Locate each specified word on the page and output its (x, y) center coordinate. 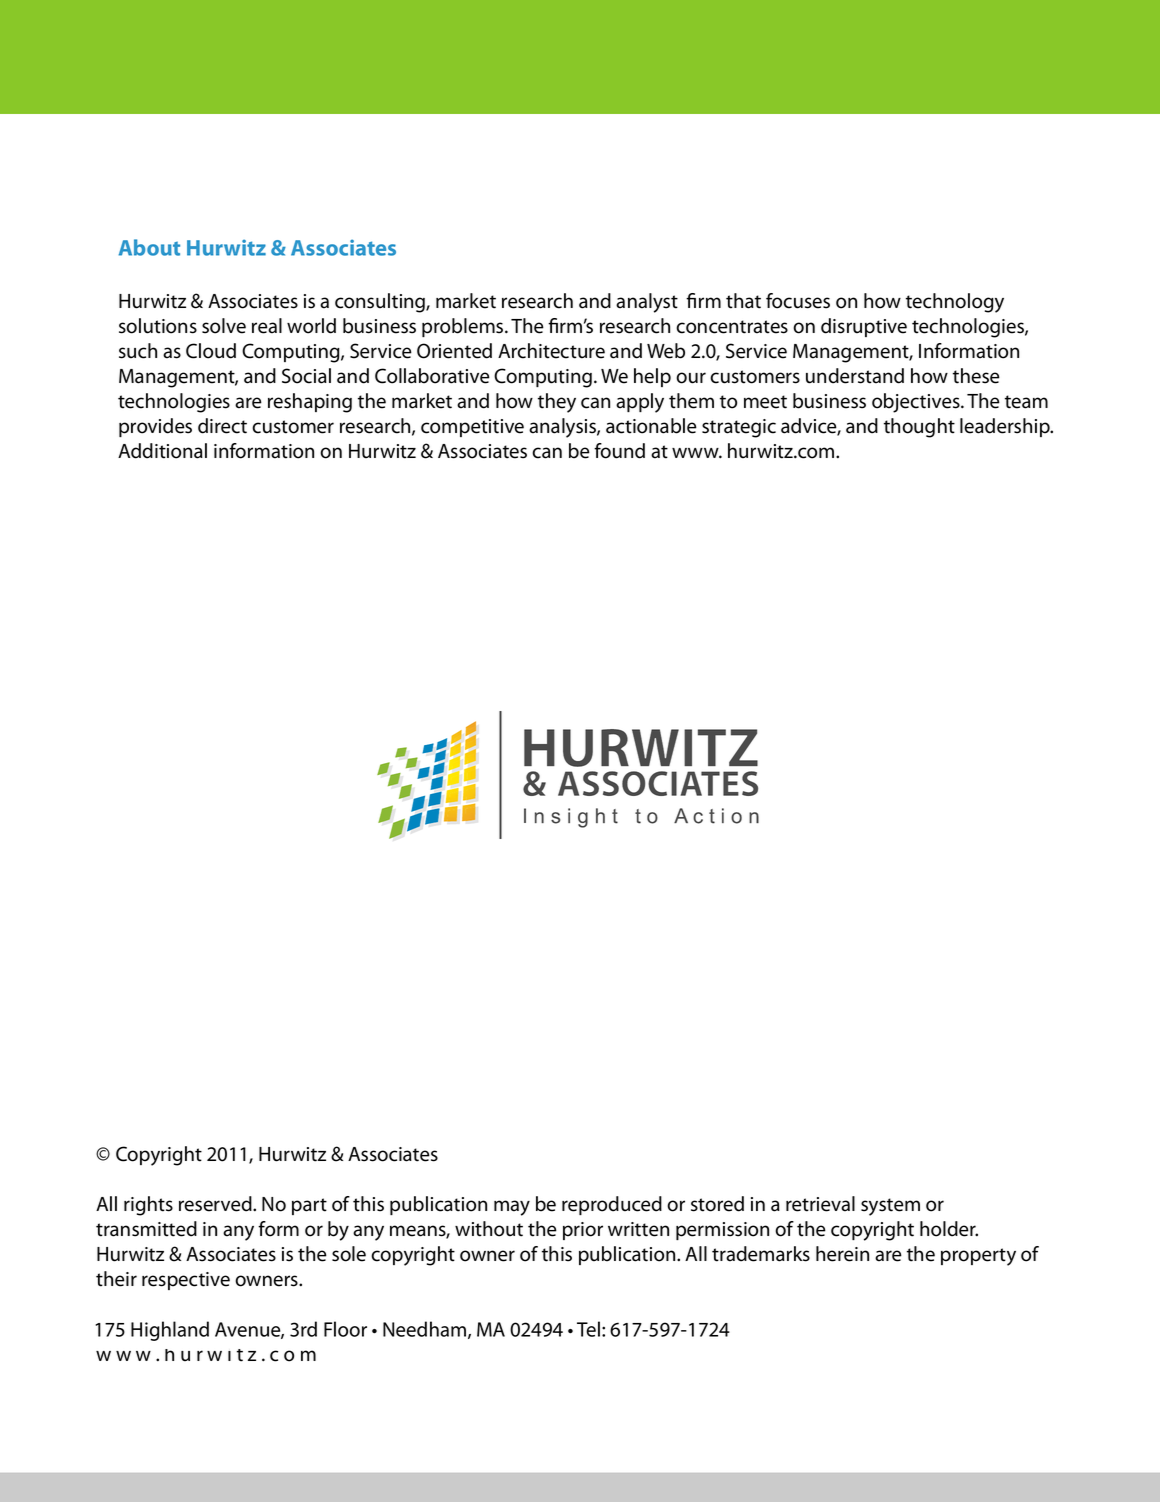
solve (224, 326)
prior (583, 1231)
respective (186, 1281)
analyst (647, 303)
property (978, 1257)
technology (955, 303)
